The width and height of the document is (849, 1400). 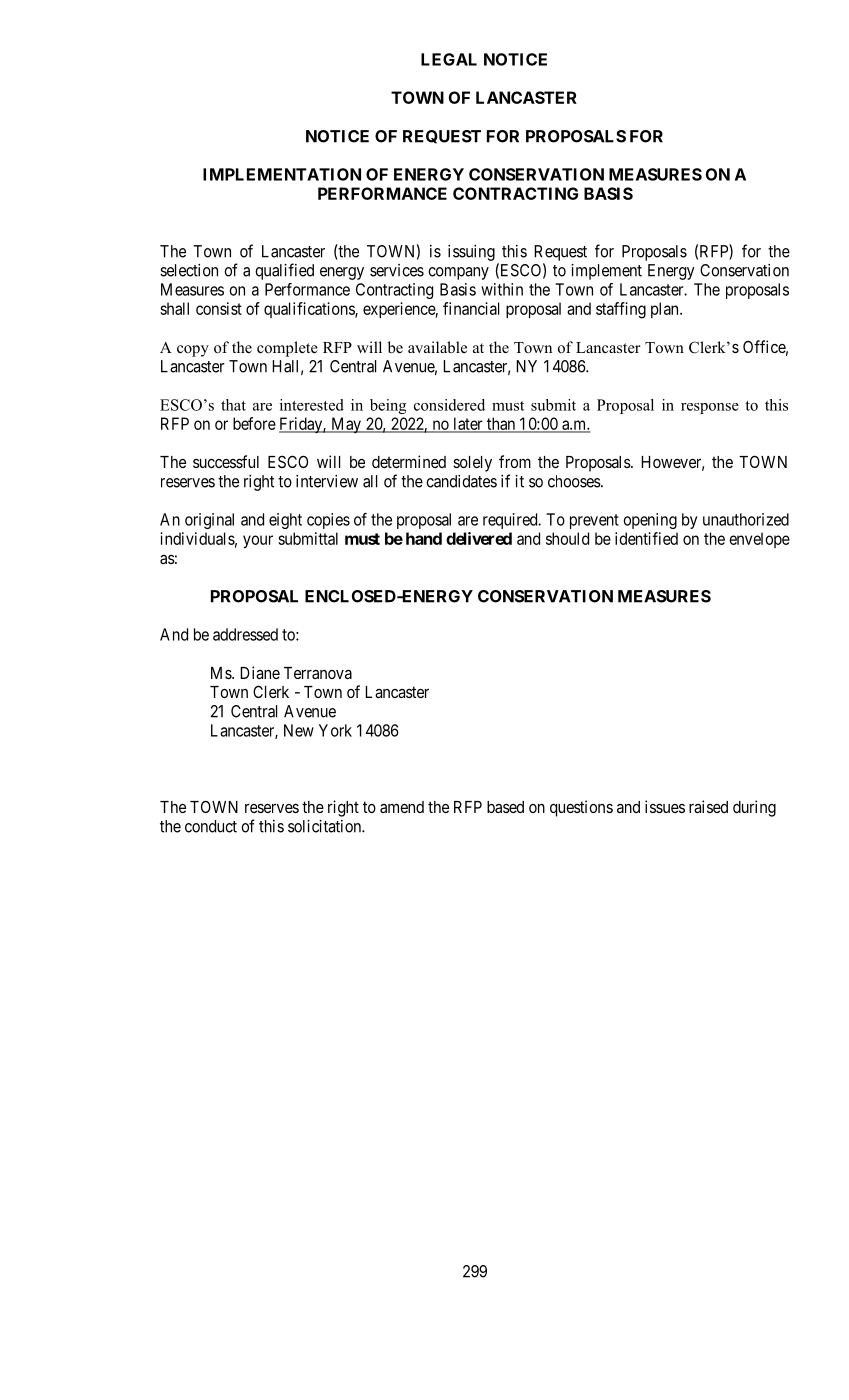 I want to click on issuing, so click(x=471, y=253).
